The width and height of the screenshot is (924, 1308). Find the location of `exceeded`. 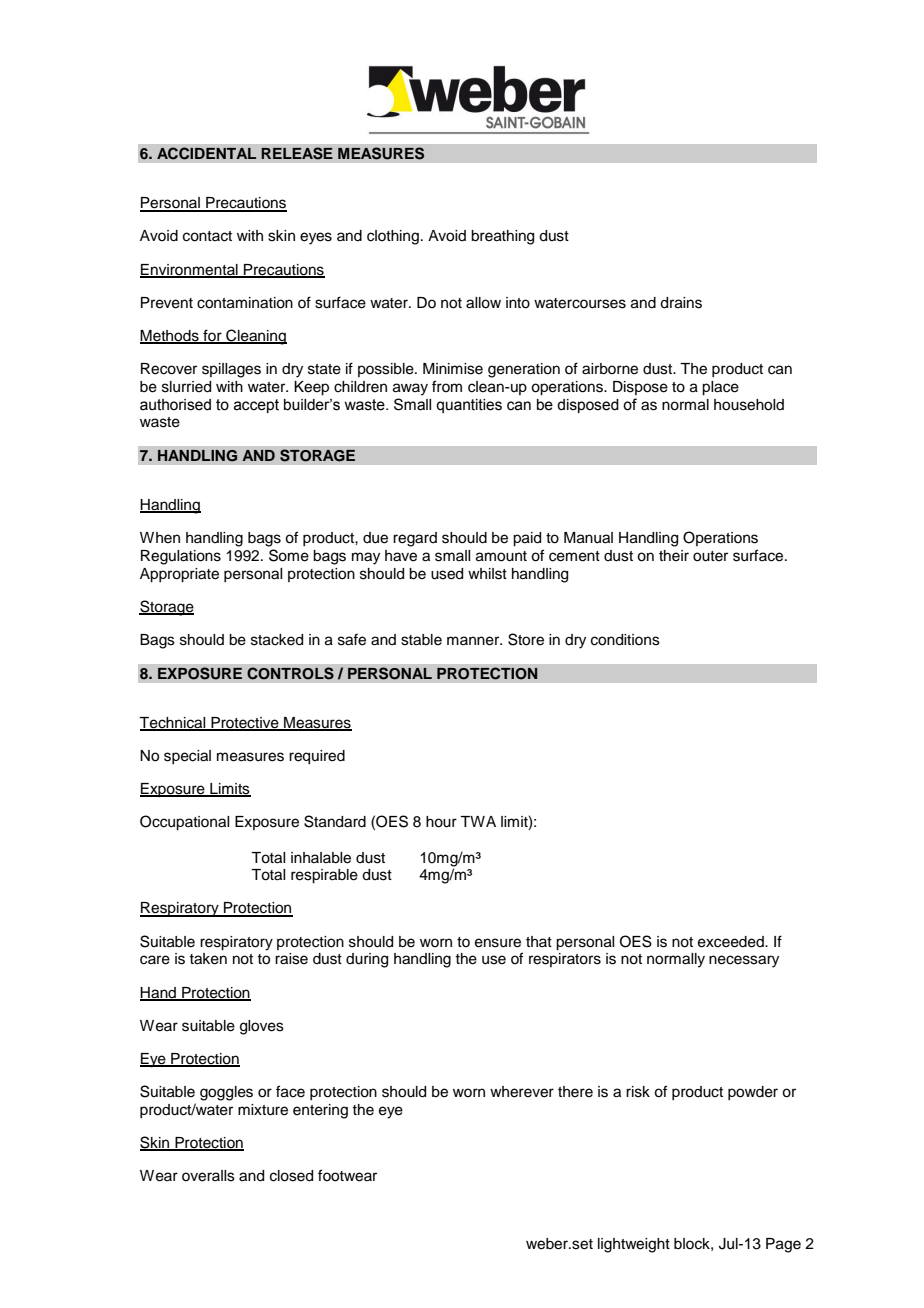

exceeded is located at coordinates (732, 942).
